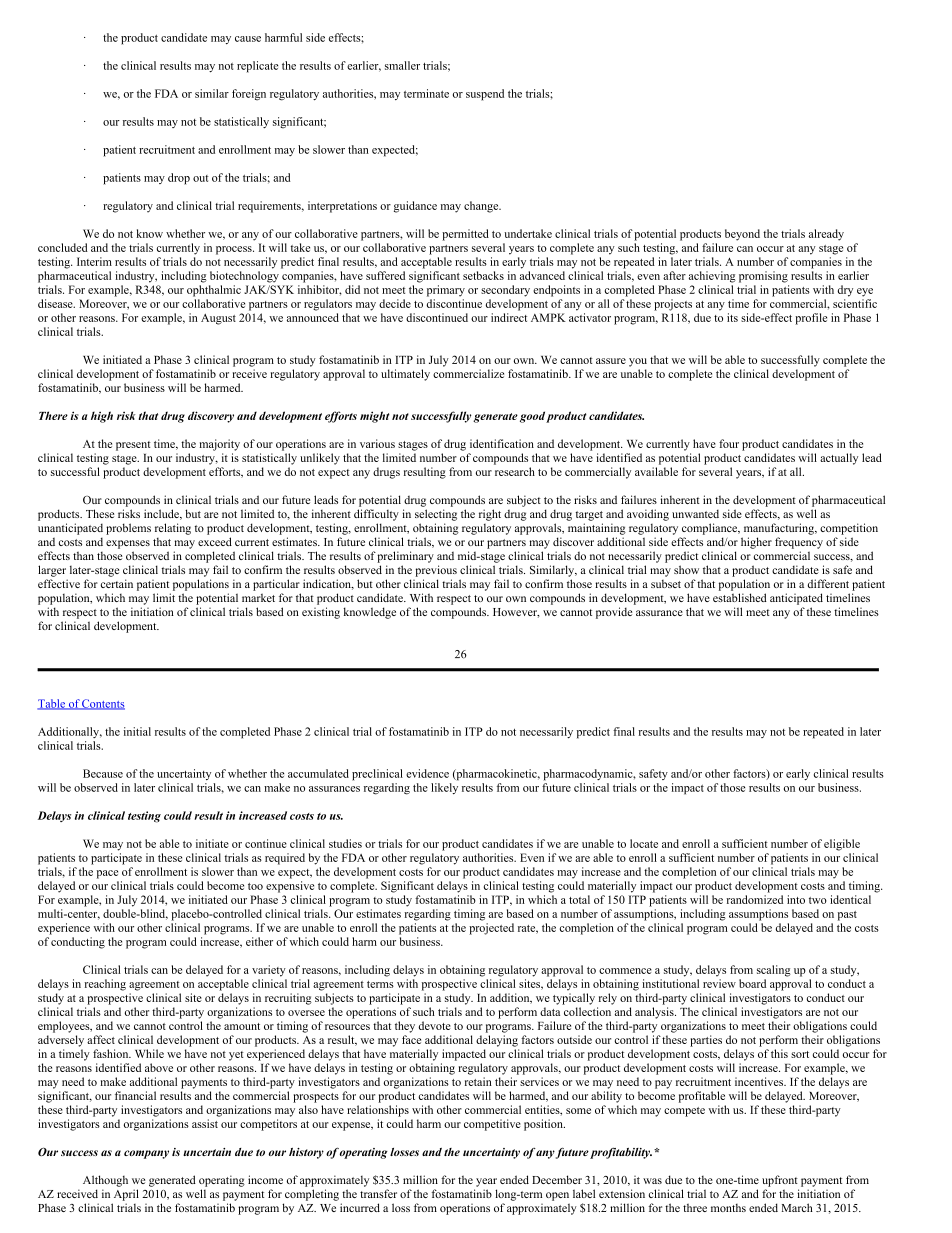  What do you see at coordinates (436, 571) in the image?
I see `previous` at bounding box center [436, 571].
